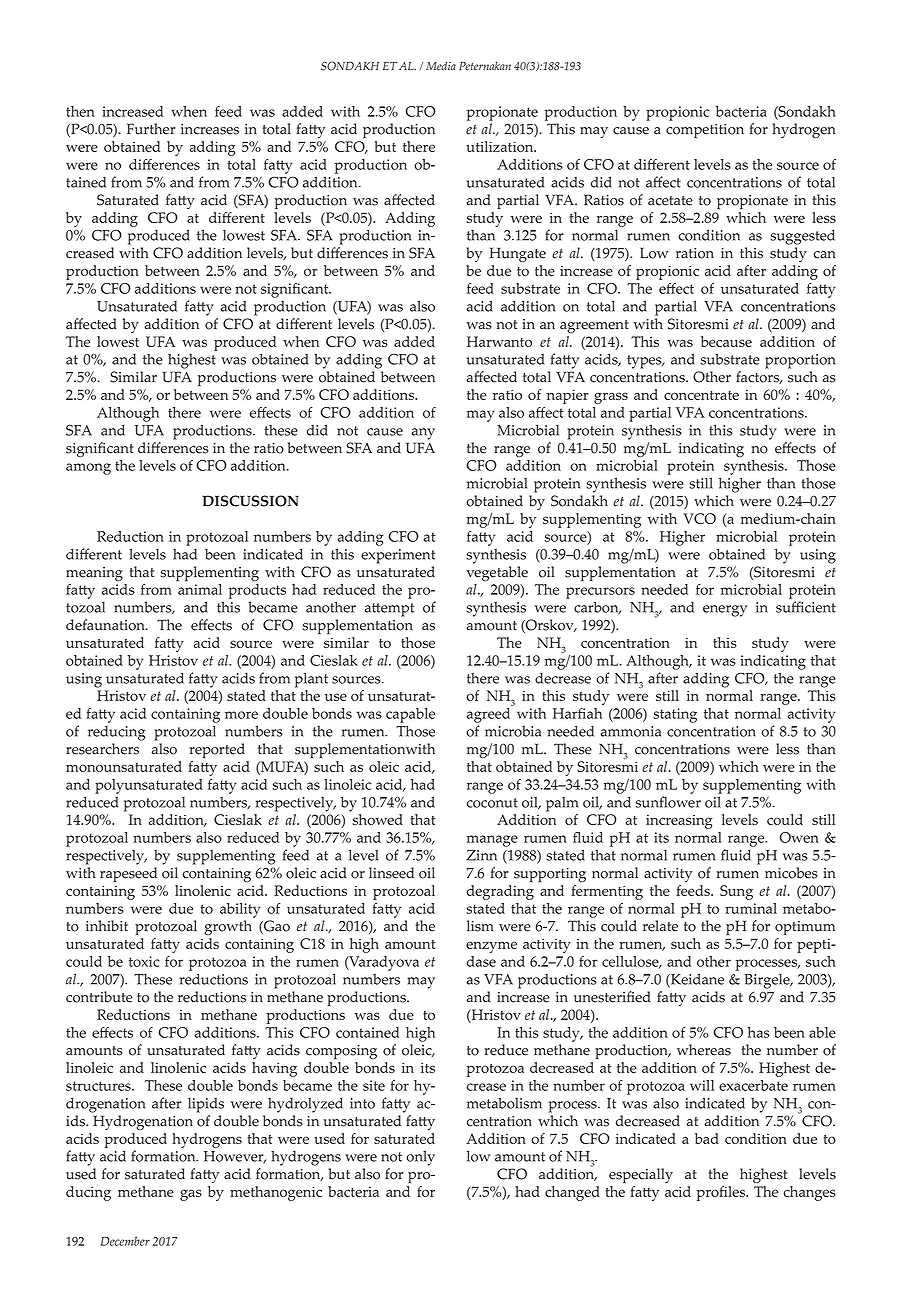 The width and height of the document is (924, 1308). Describe the element at coordinates (490, 714) in the document. I see `agreed` at that location.
